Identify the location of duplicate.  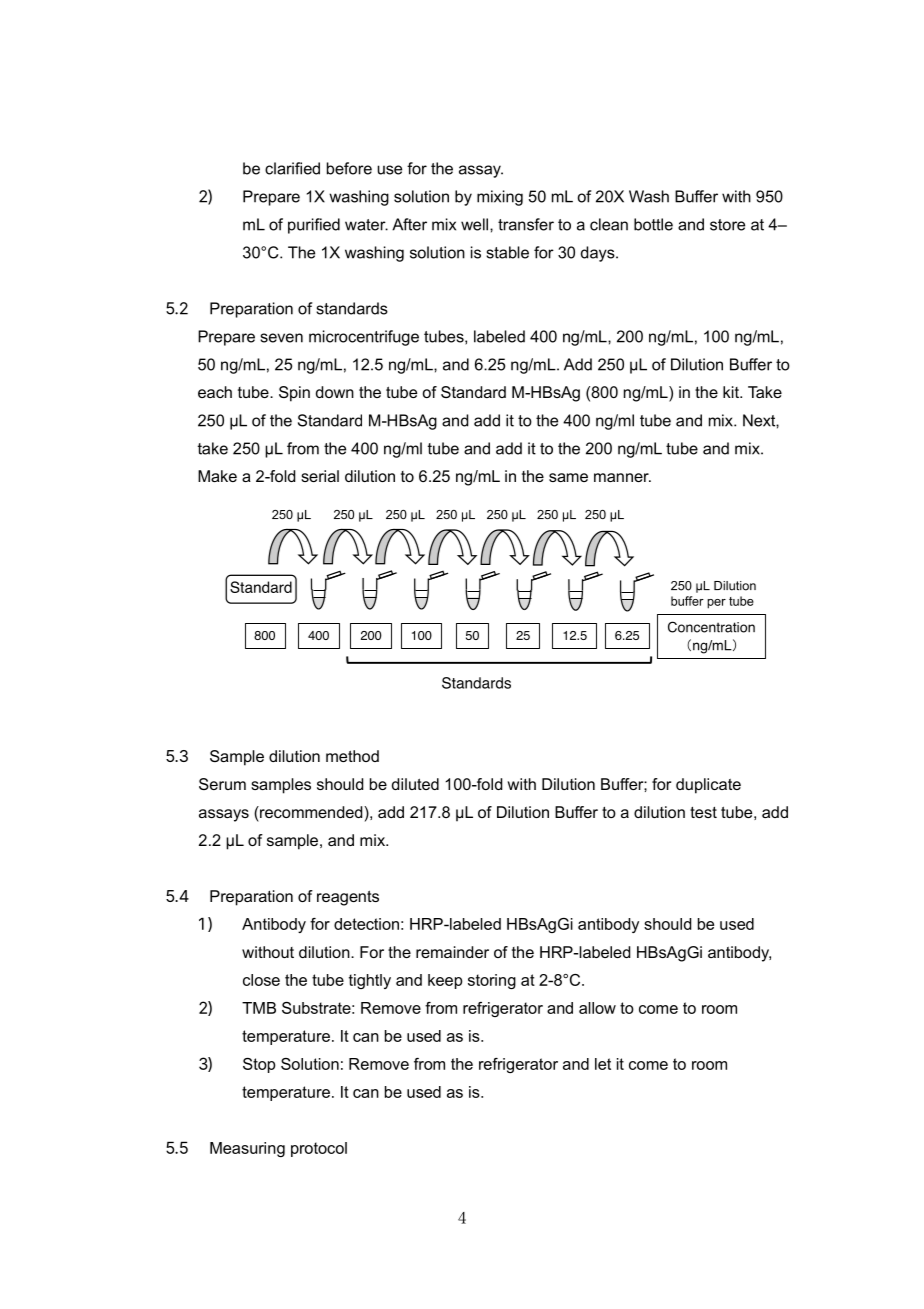
(708, 786).
